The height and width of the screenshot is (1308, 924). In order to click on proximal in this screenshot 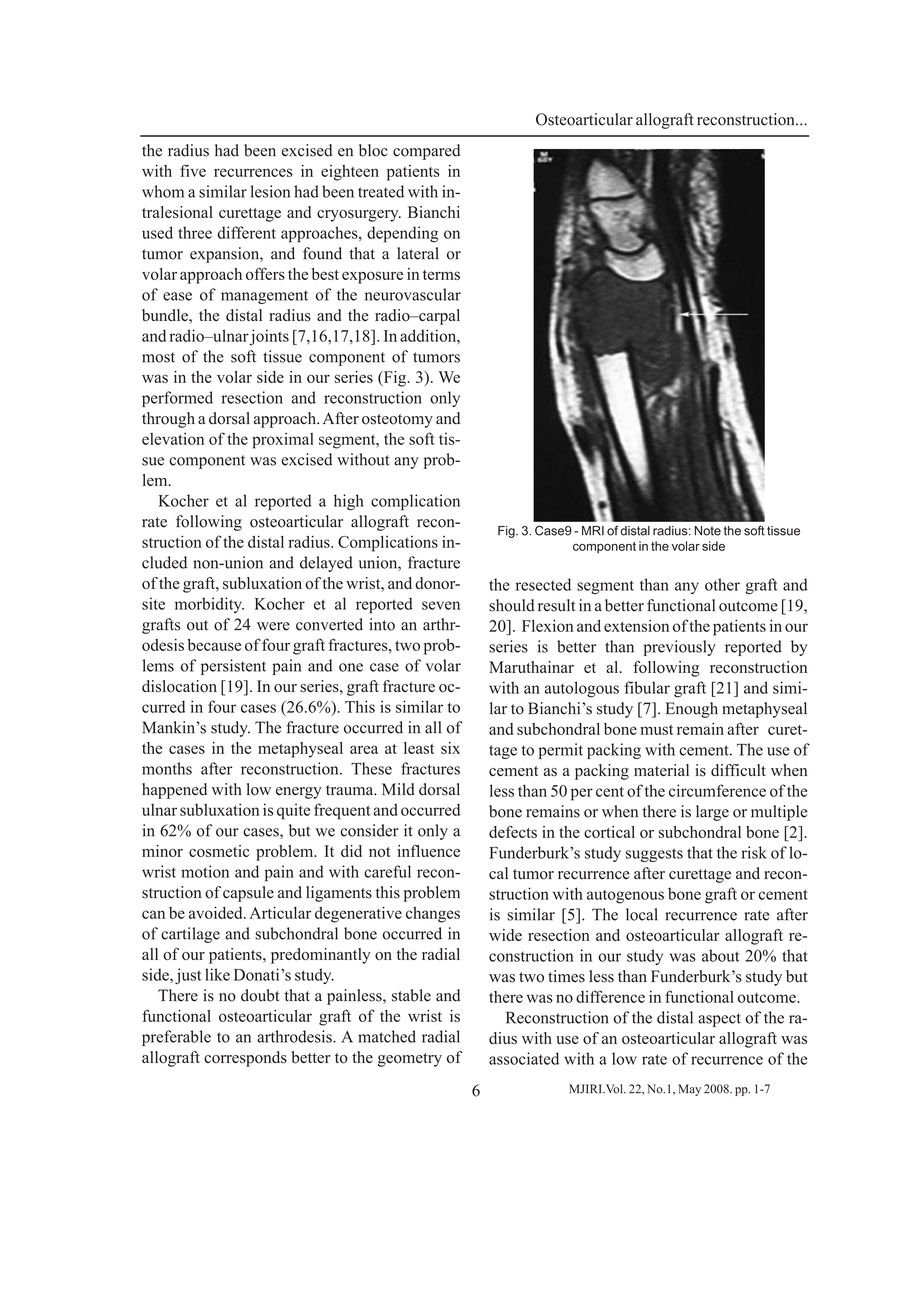, I will do `click(283, 441)`.
